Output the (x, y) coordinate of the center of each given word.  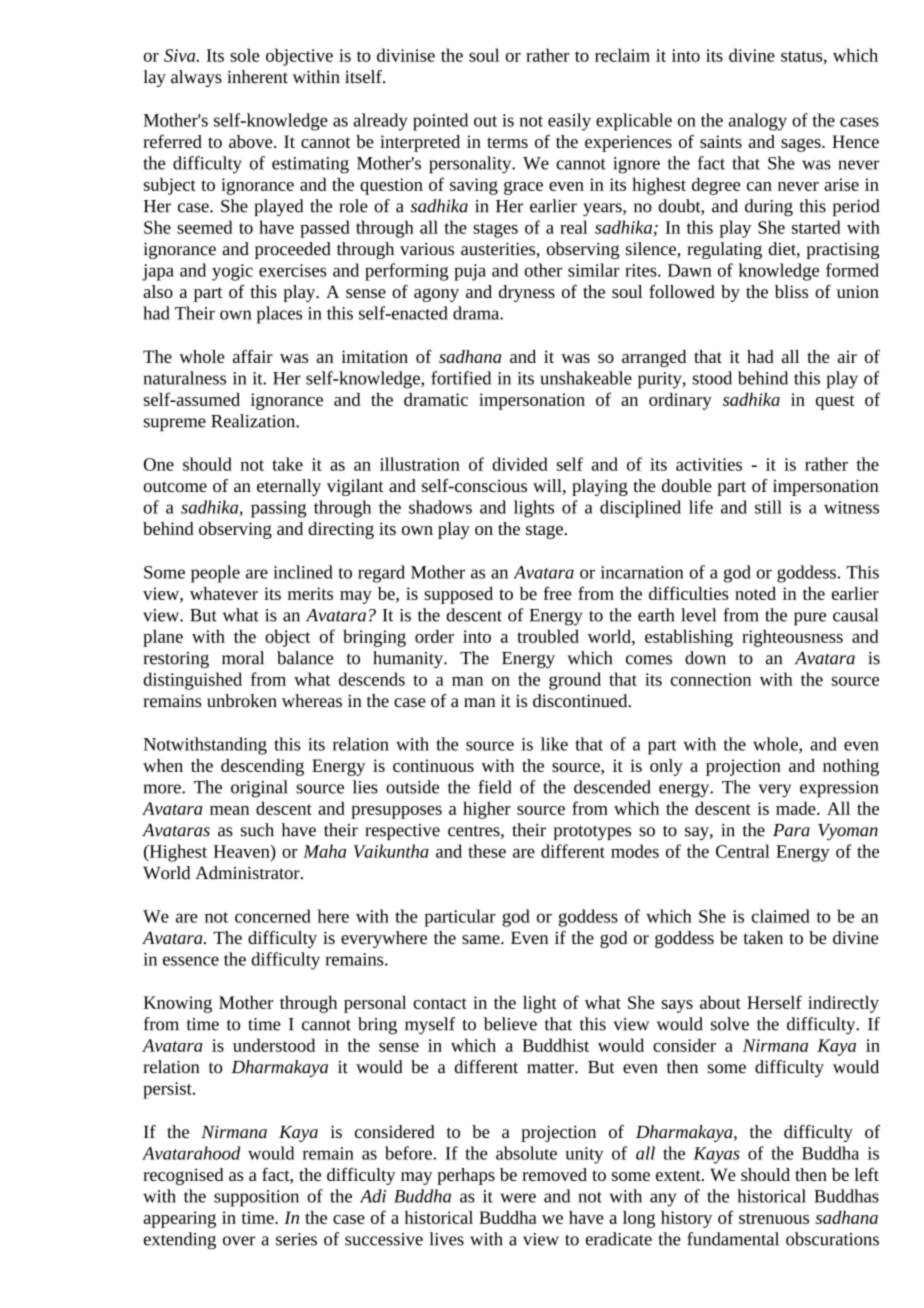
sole (244, 55)
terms (507, 142)
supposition (256, 1198)
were (518, 1198)
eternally (289, 487)
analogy (758, 122)
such (257, 830)
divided (520, 464)
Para (791, 830)
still (768, 507)
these (487, 851)
